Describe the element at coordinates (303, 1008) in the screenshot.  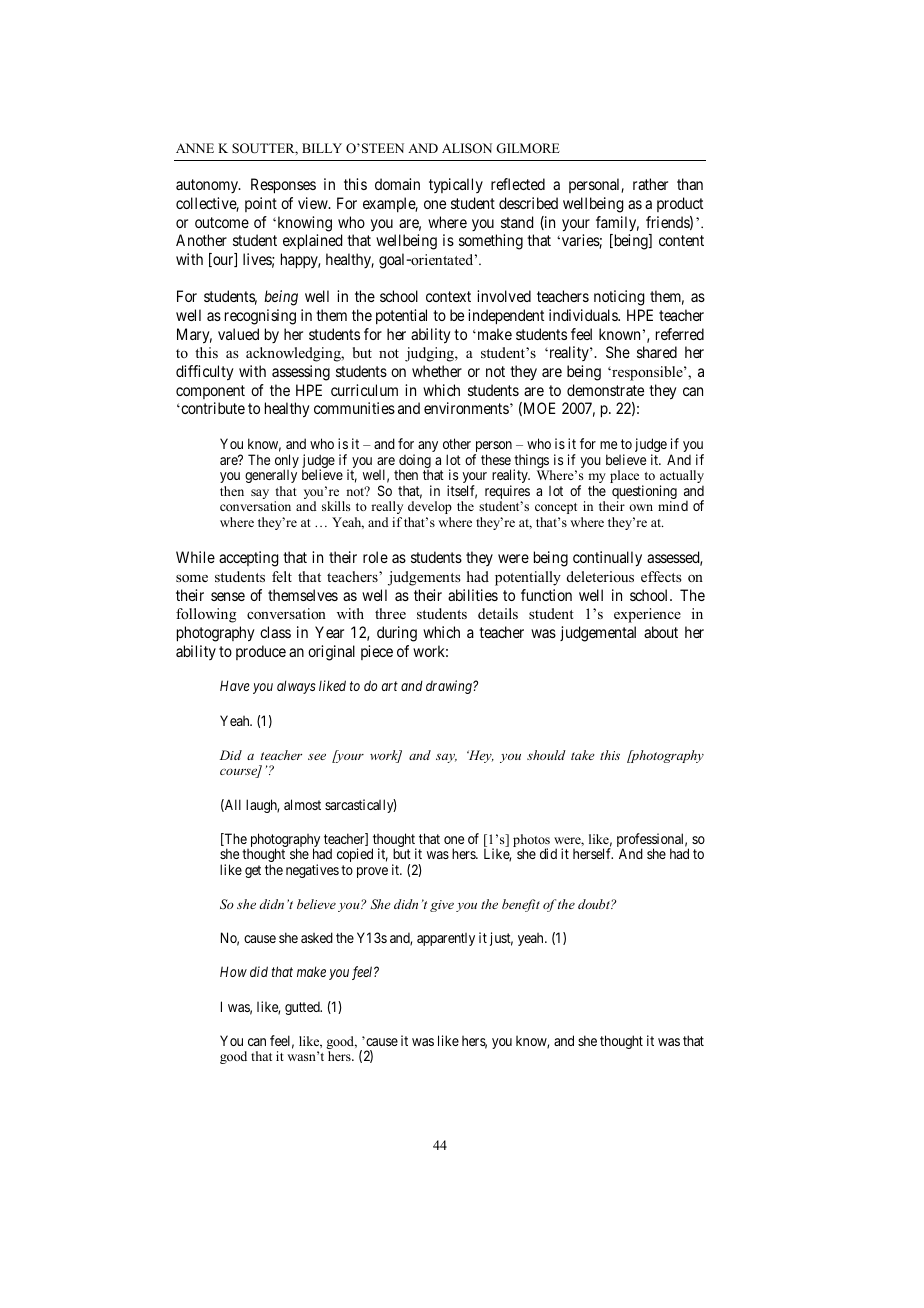
I see `gutted` at that location.
